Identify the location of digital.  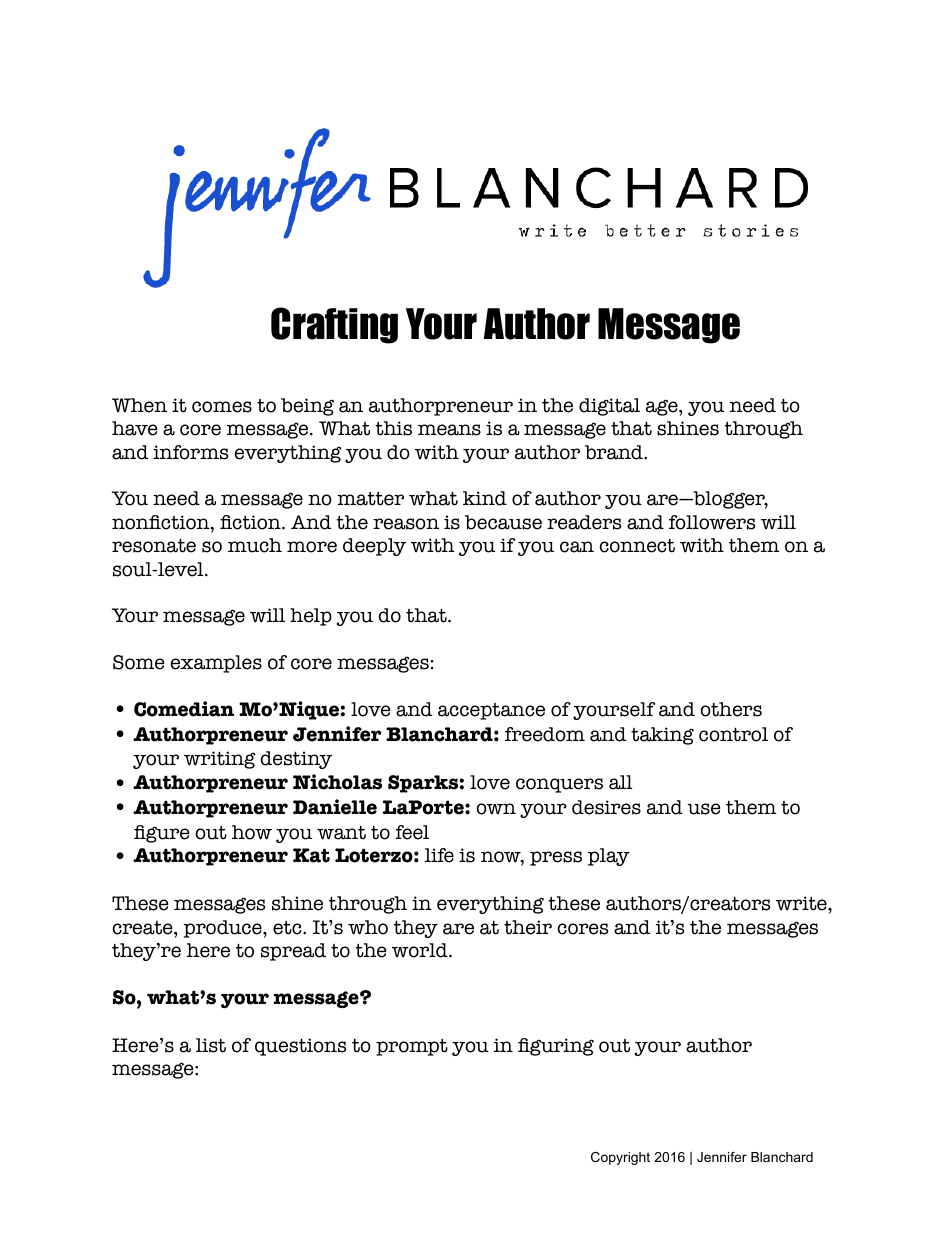
(609, 407).
